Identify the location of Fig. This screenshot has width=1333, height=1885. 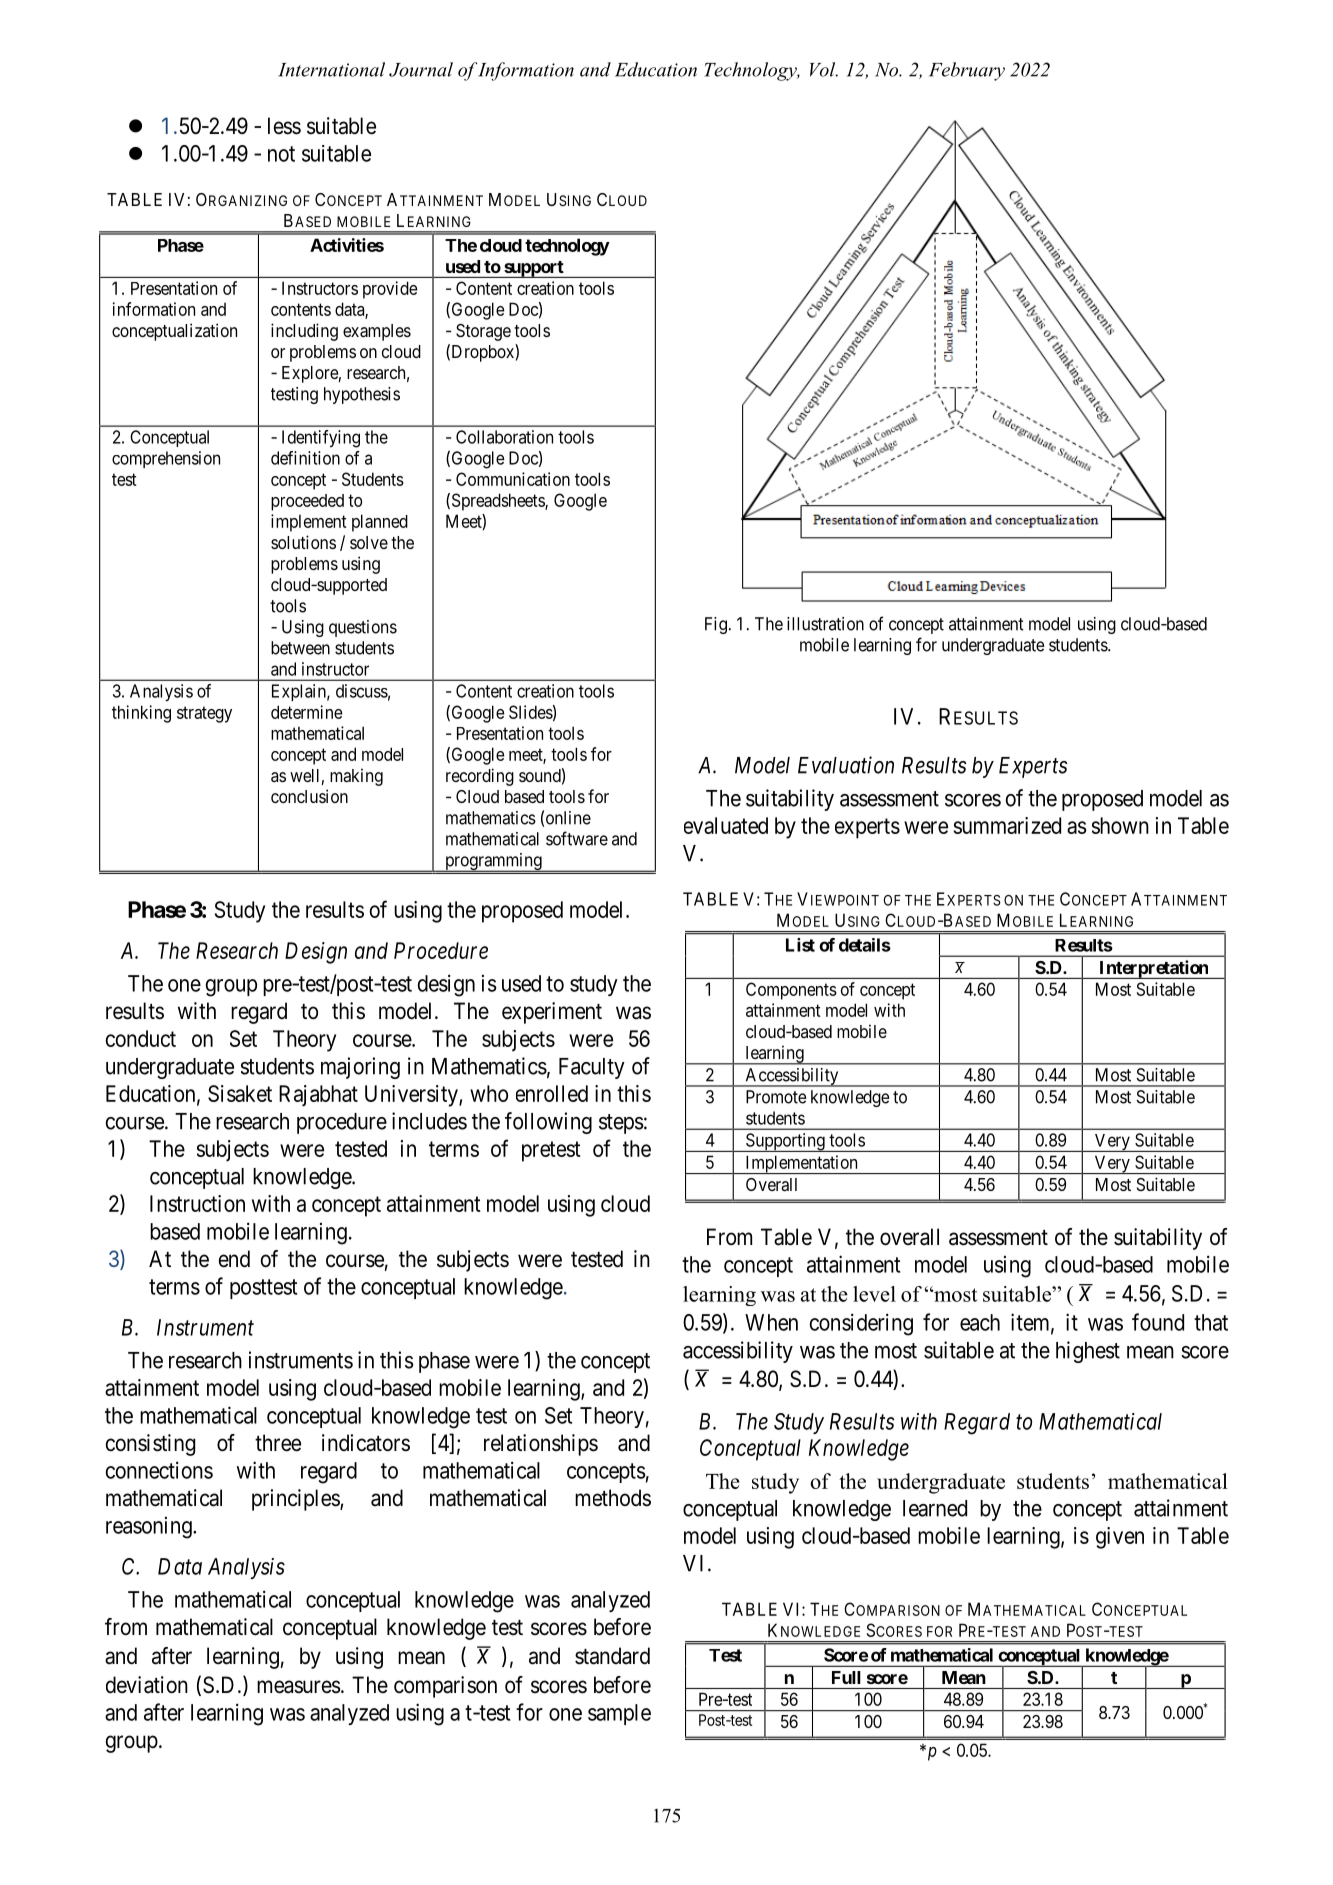
(716, 625).
